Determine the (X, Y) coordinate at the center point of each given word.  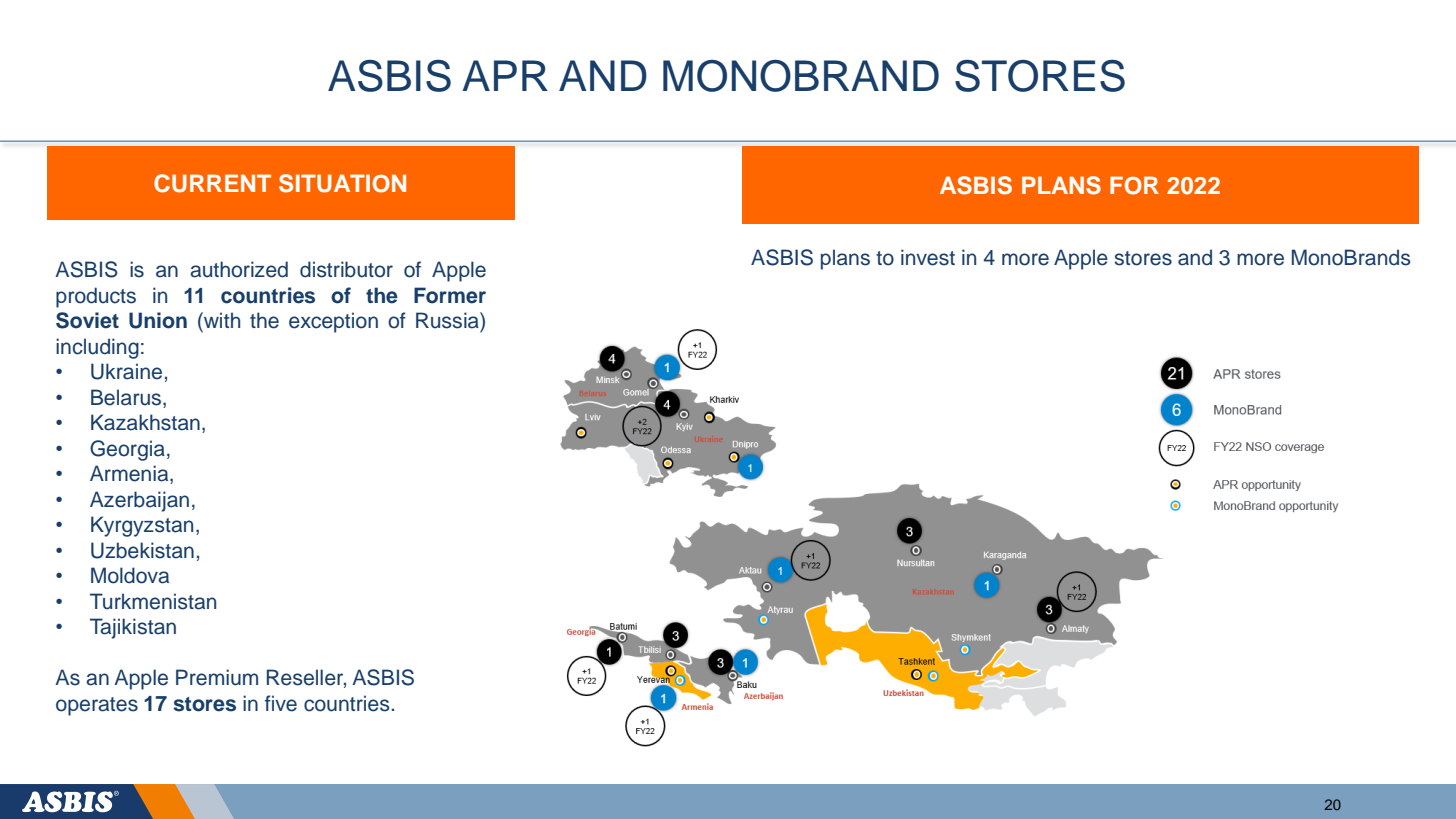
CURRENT (212, 183)
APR (505, 75)
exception (333, 322)
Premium (217, 677)
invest (928, 257)
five (281, 703)
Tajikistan (133, 628)
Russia (448, 320)
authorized (239, 269)
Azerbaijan (139, 501)
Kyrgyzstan (142, 526)
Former (450, 295)
